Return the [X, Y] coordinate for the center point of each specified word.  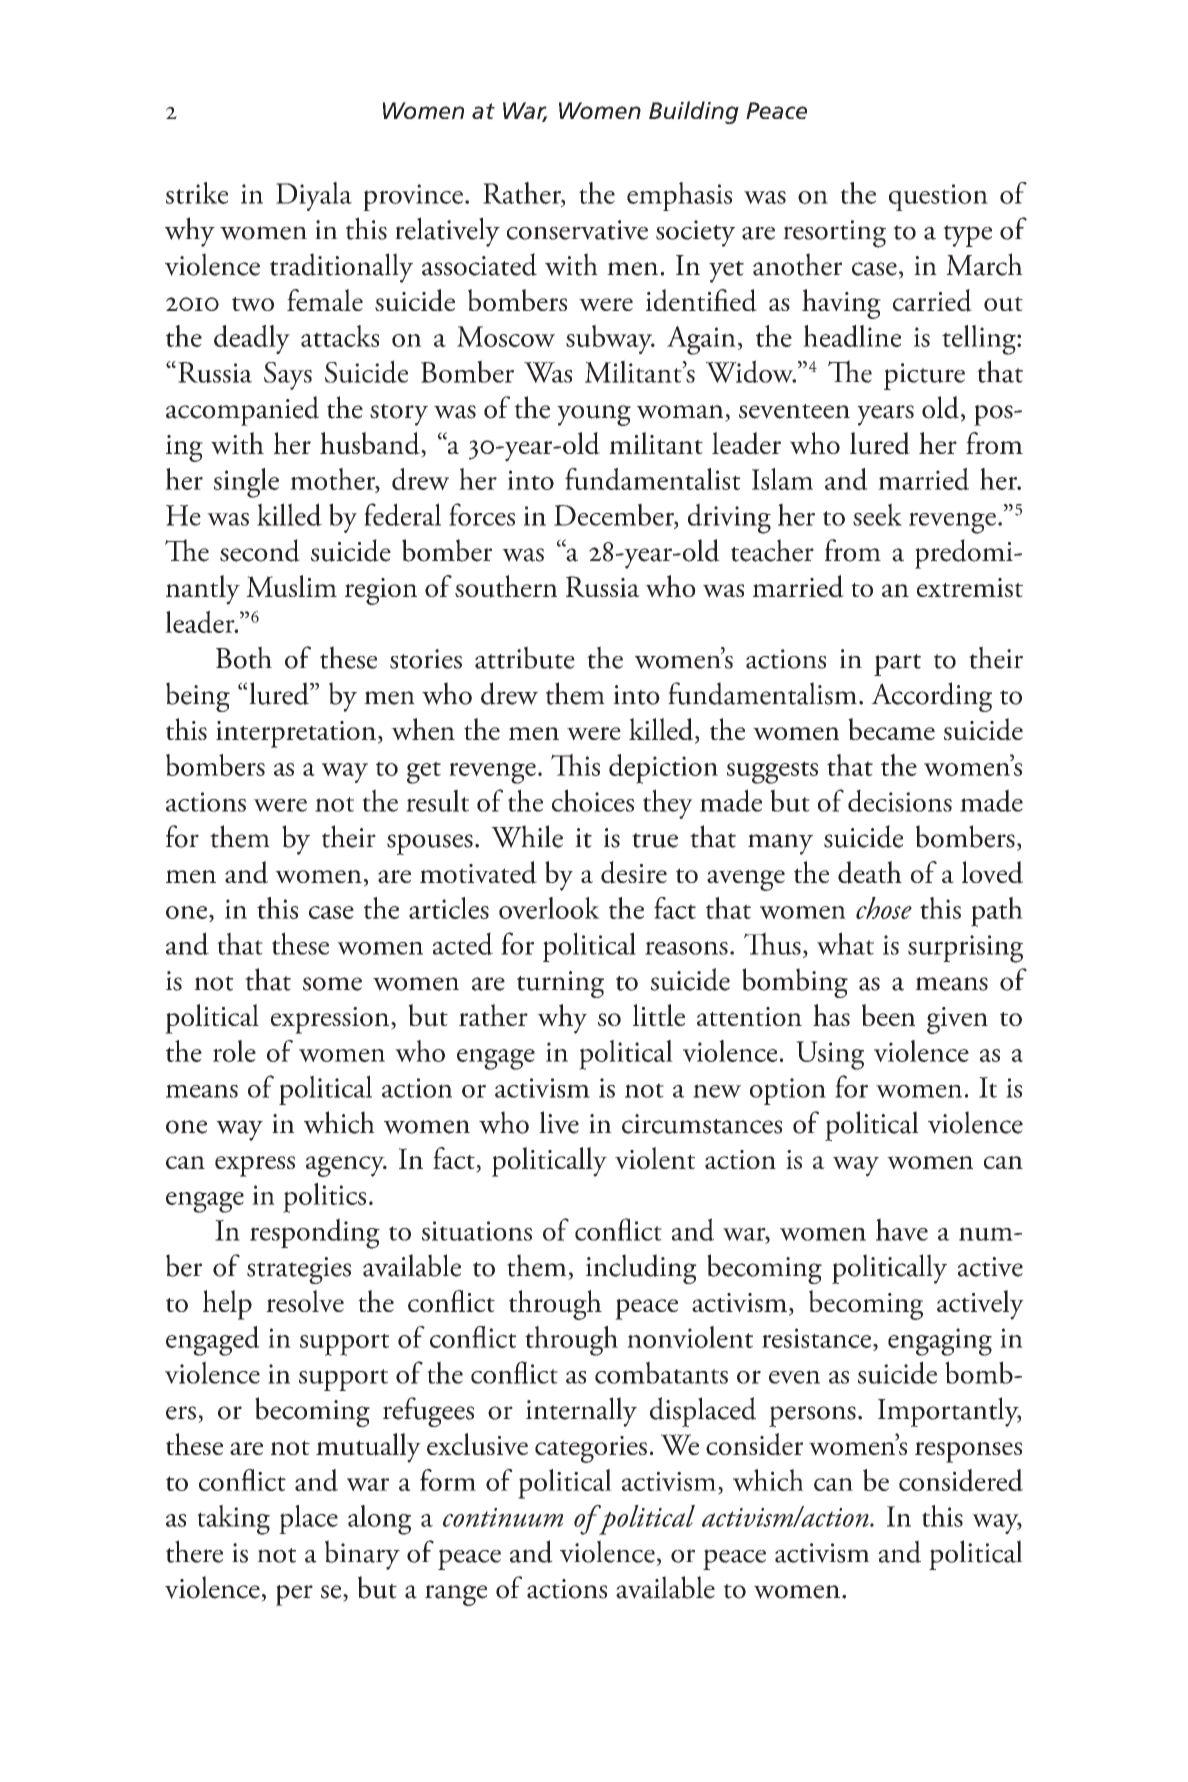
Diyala [314, 196]
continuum [503, 1517]
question [938, 197]
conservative [577, 230]
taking [233, 1520]
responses [968, 1452]
